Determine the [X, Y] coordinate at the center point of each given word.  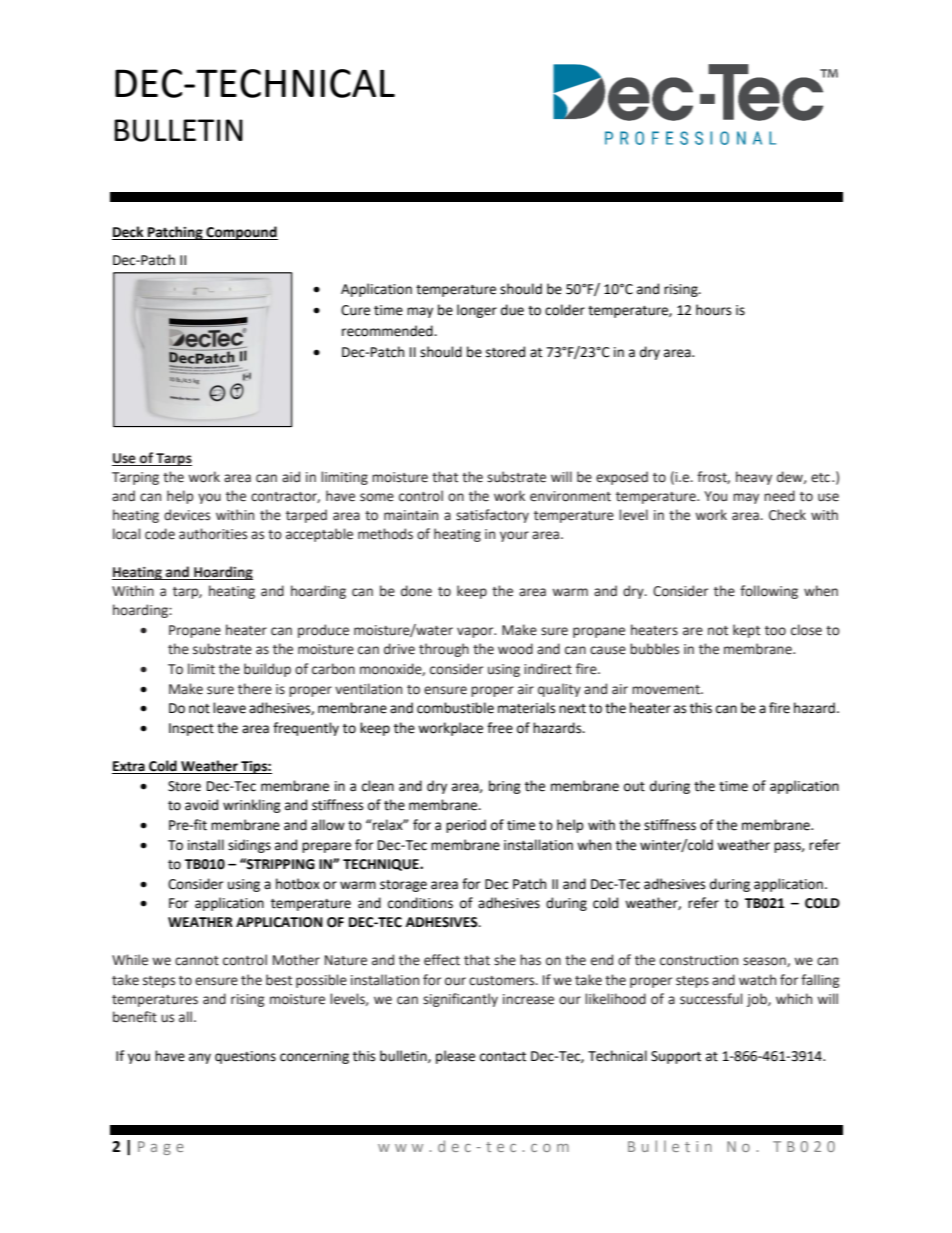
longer [477, 311]
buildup [267, 670]
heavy [754, 478]
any [200, 1058]
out [634, 787]
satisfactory [492, 516]
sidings [249, 846]
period [466, 826]
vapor [476, 632]
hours [713, 310]
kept [746, 631]
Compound [241, 233]
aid [291, 477]
